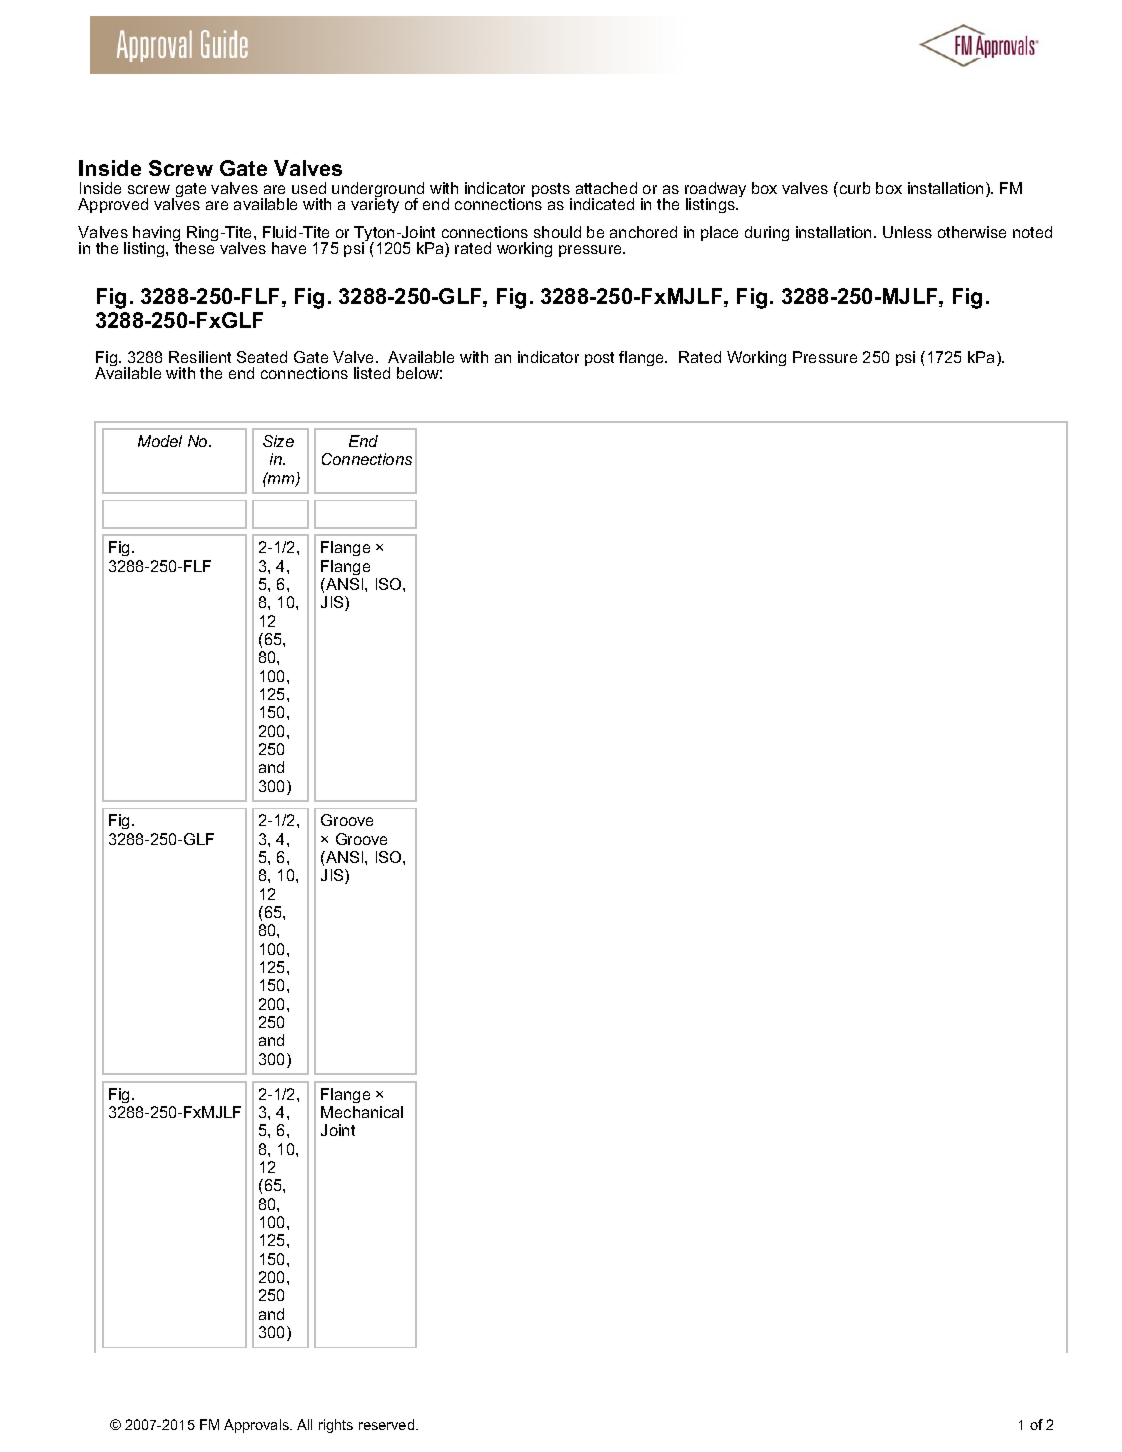  What do you see at coordinates (362, 1112) in the image?
I see `Mechanical` at bounding box center [362, 1112].
